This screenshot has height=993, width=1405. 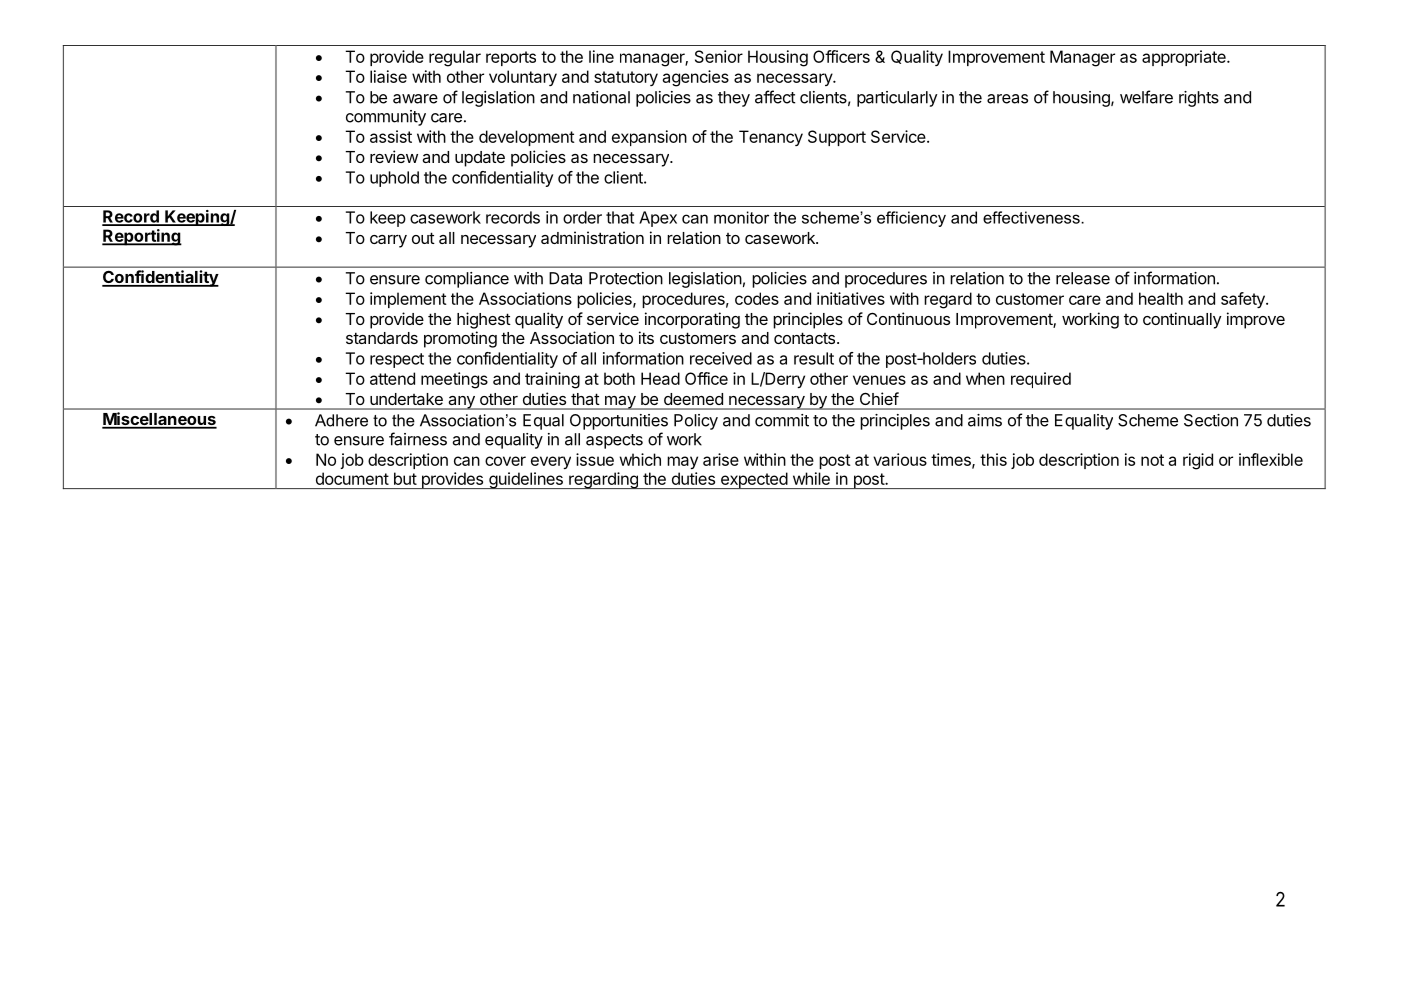 I want to click on carry, so click(x=388, y=241).
